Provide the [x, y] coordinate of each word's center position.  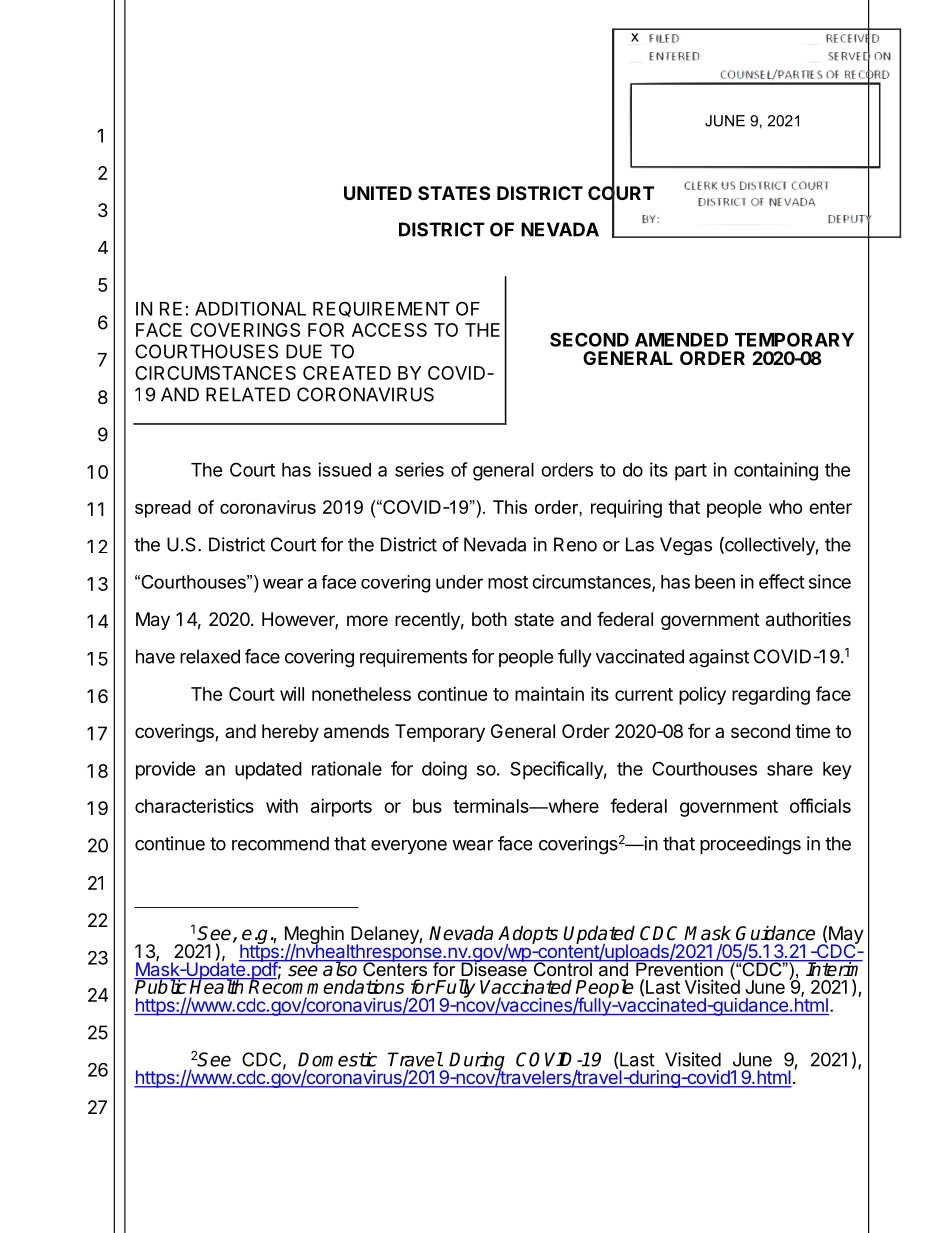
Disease [494, 968]
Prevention [679, 968]
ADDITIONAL [250, 308]
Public [161, 986]
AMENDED [681, 340]
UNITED [378, 193]
